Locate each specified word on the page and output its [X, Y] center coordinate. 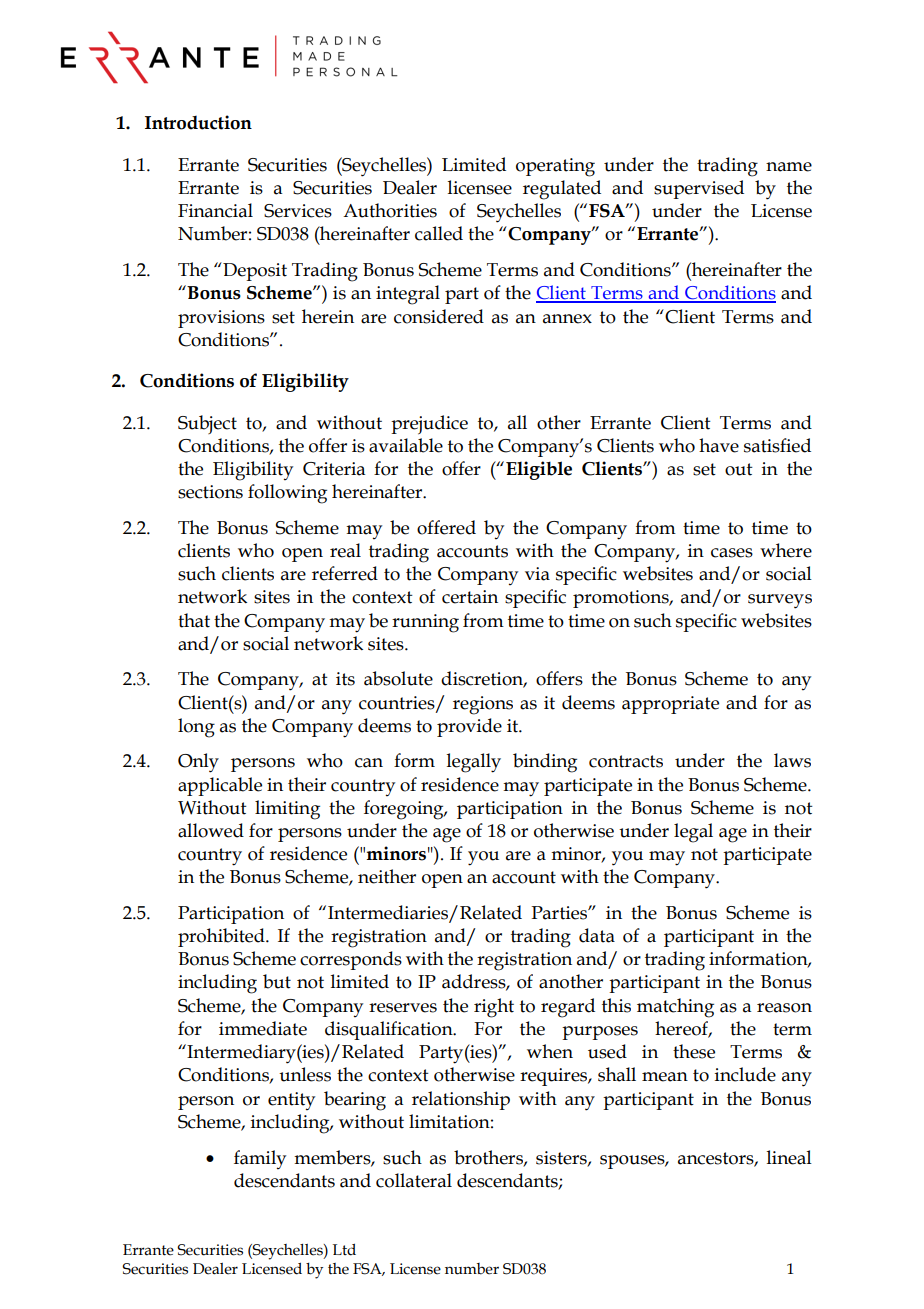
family [260, 1159]
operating [555, 167]
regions [483, 705]
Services [298, 211]
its [345, 679]
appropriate [670, 705]
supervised [699, 189]
